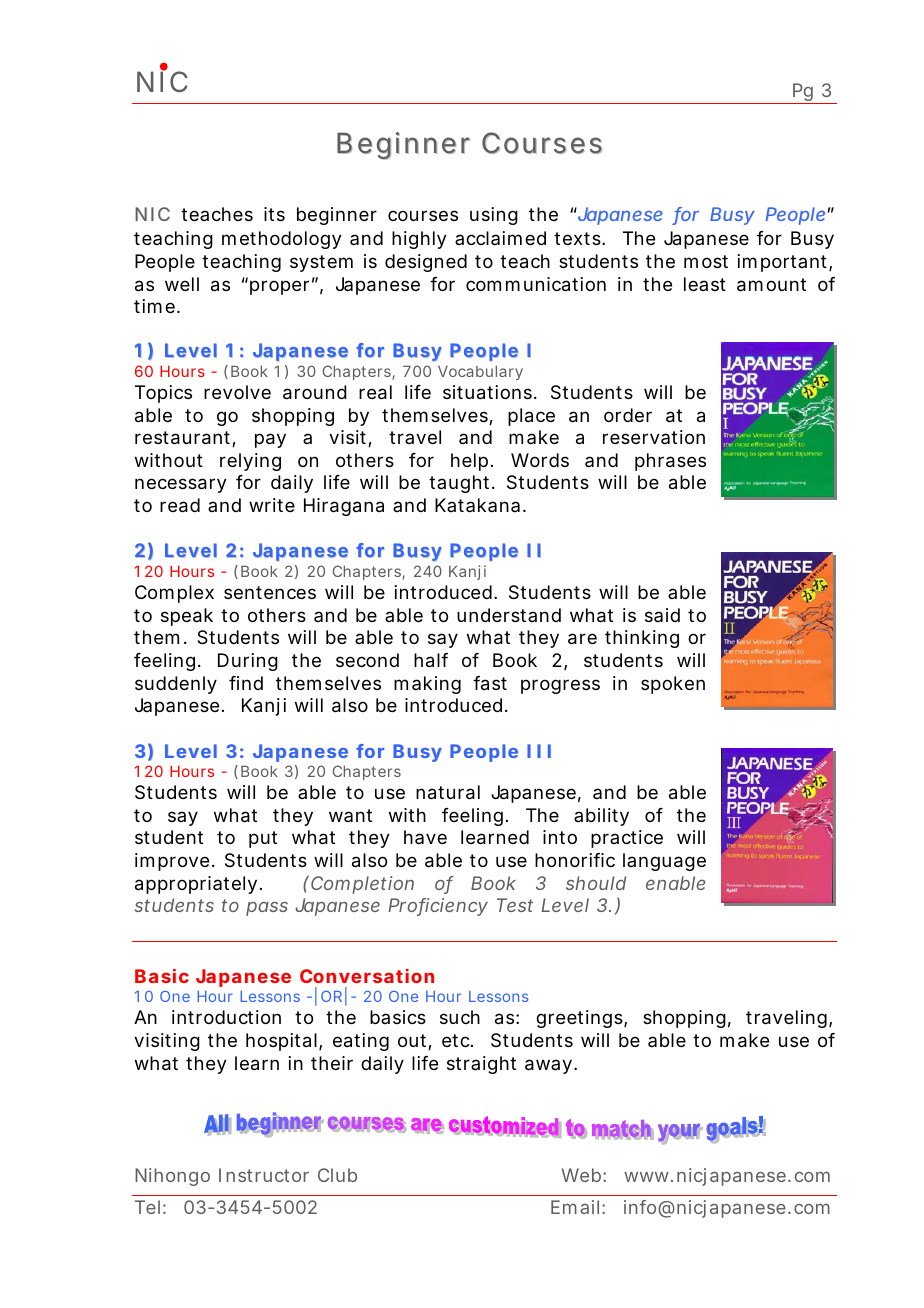 This page has width=924, height=1308. Describe the element at coordinates (706, 261) in the page. I see `most` at that location.
